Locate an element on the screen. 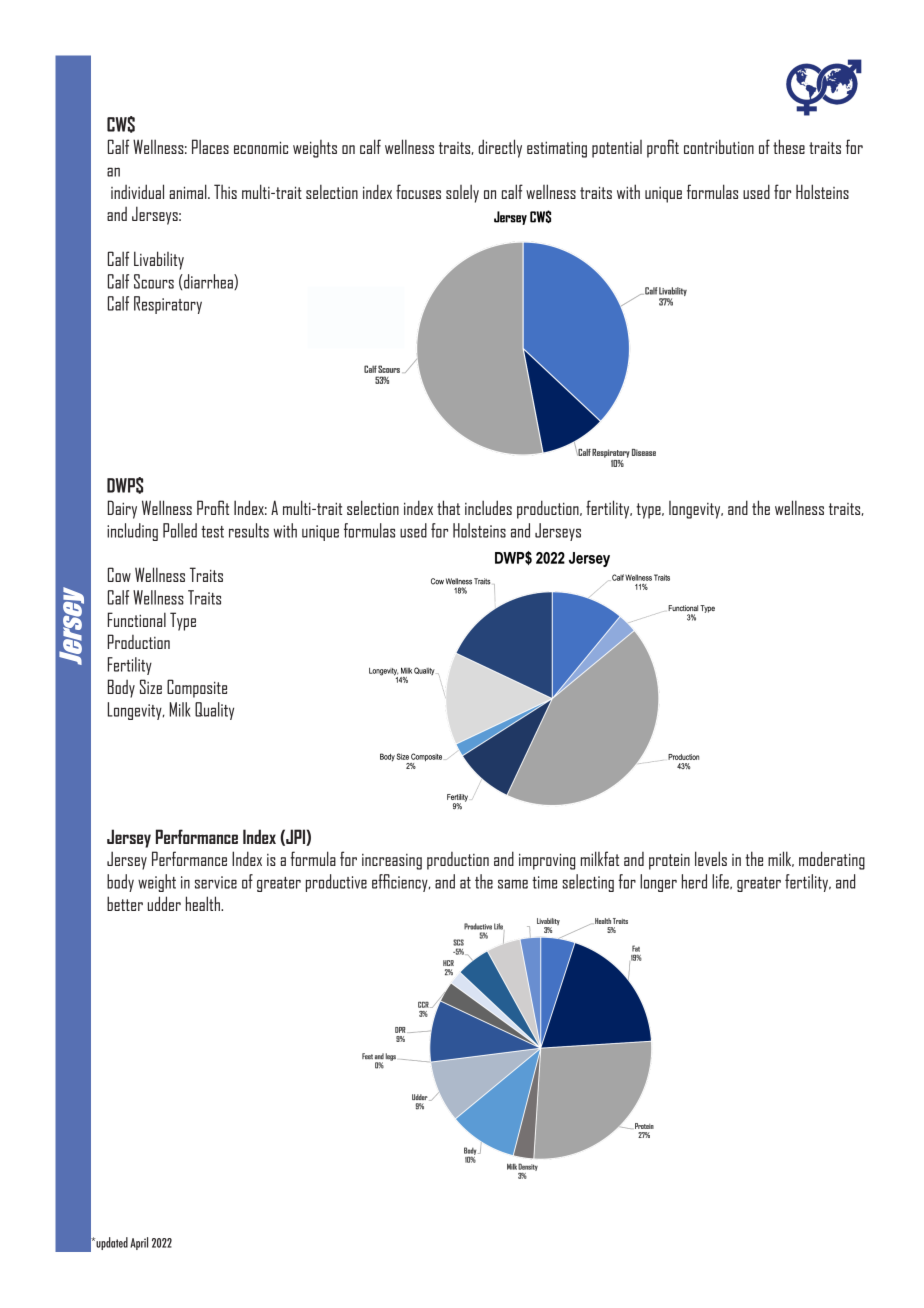 The height and width of the screenshot is (1308, 924). solely is located at coordinates (462, 193).
